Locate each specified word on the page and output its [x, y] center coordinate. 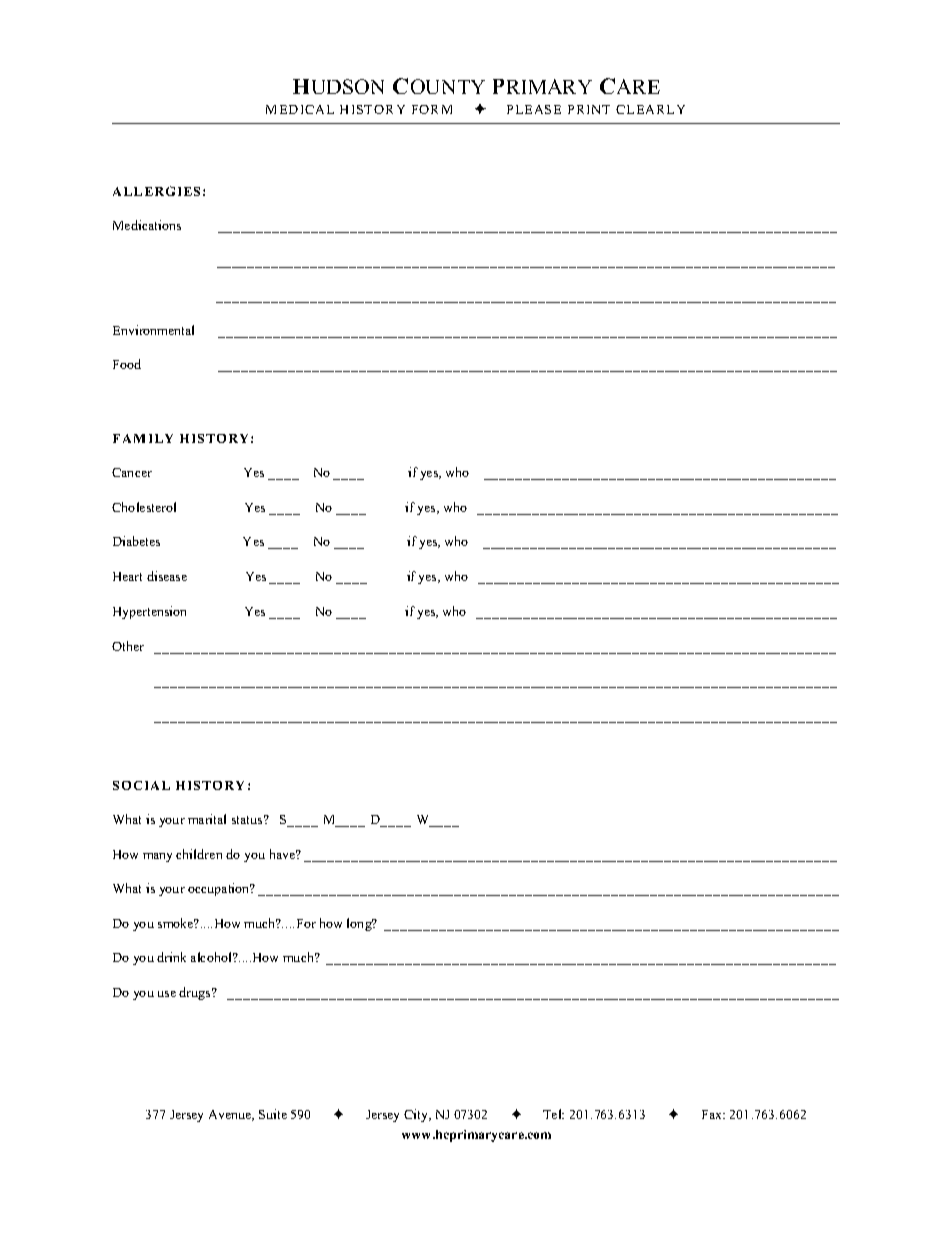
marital [207, 819]
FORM [432, 109]
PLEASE [534, 109]
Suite [273, 1114]
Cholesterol [144, 507]
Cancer [132, 472]
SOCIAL [141, 785]
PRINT [589, 109]
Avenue [231, 1115]
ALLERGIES [156, 191]
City [417, 1115]
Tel [553, 1114]
